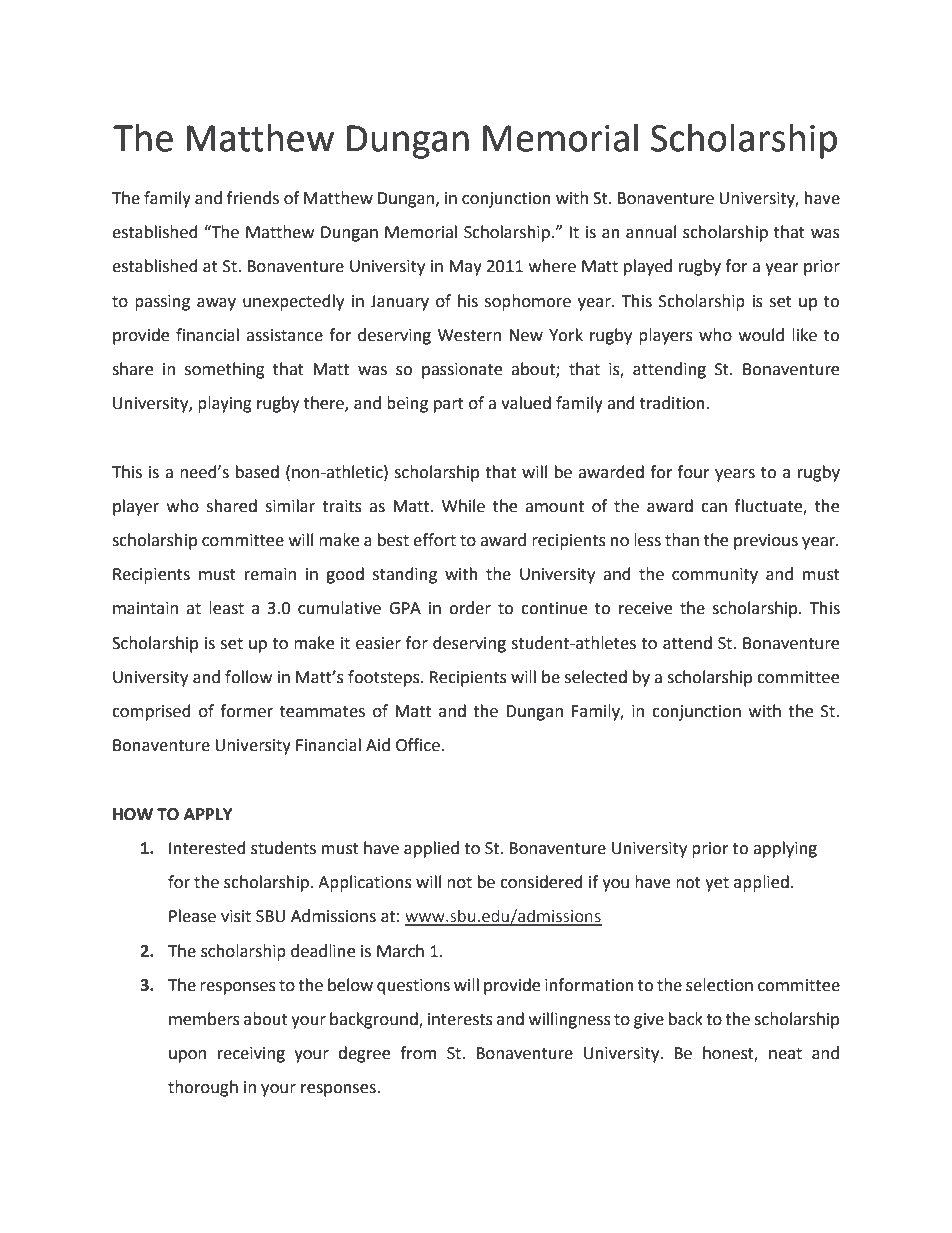  What do you see at coordinates (463, 506) in the image?
I see `While` at bounding box center [463, 506].
